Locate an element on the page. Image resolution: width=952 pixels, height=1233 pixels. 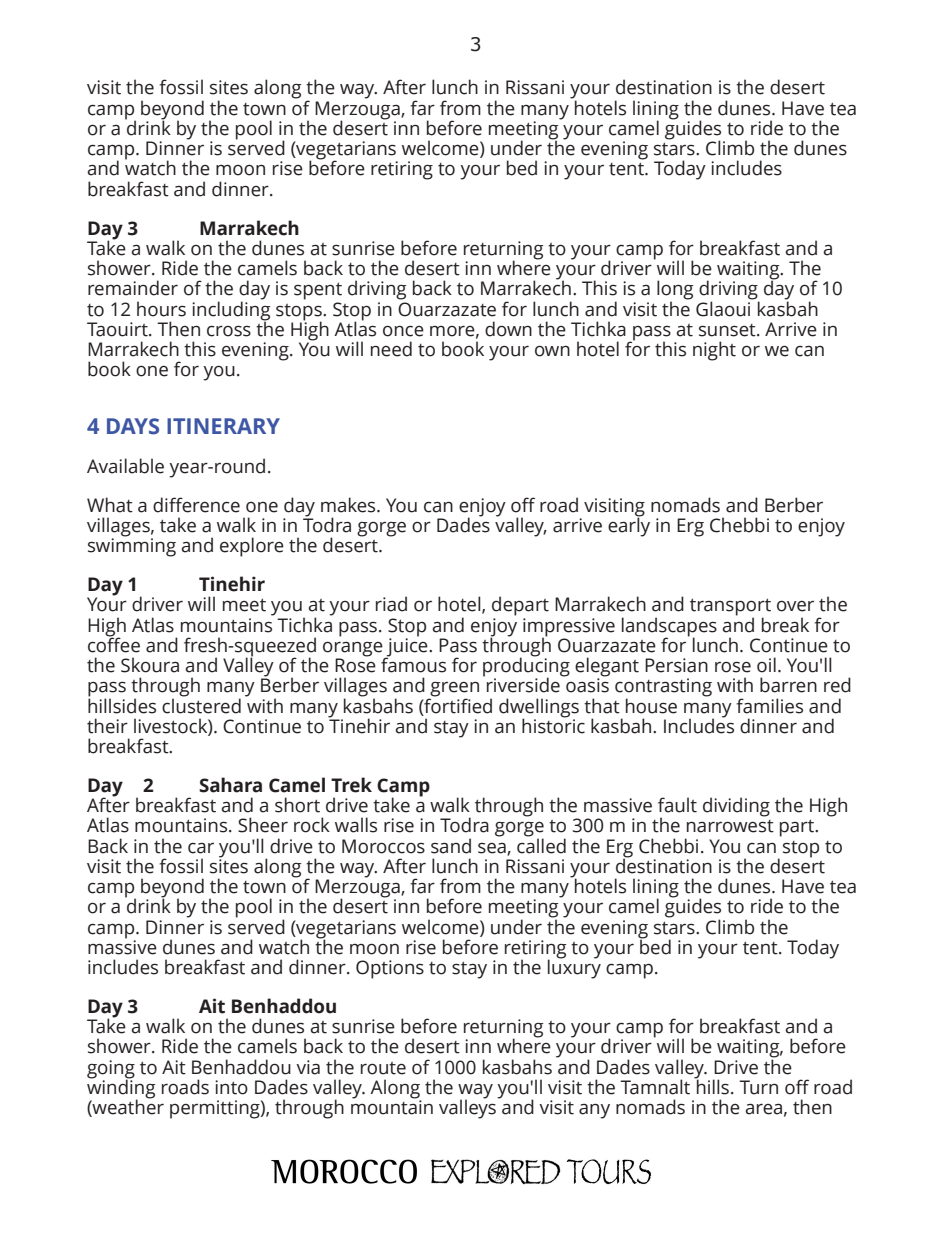
into is located at coordinates (231, 1087).
